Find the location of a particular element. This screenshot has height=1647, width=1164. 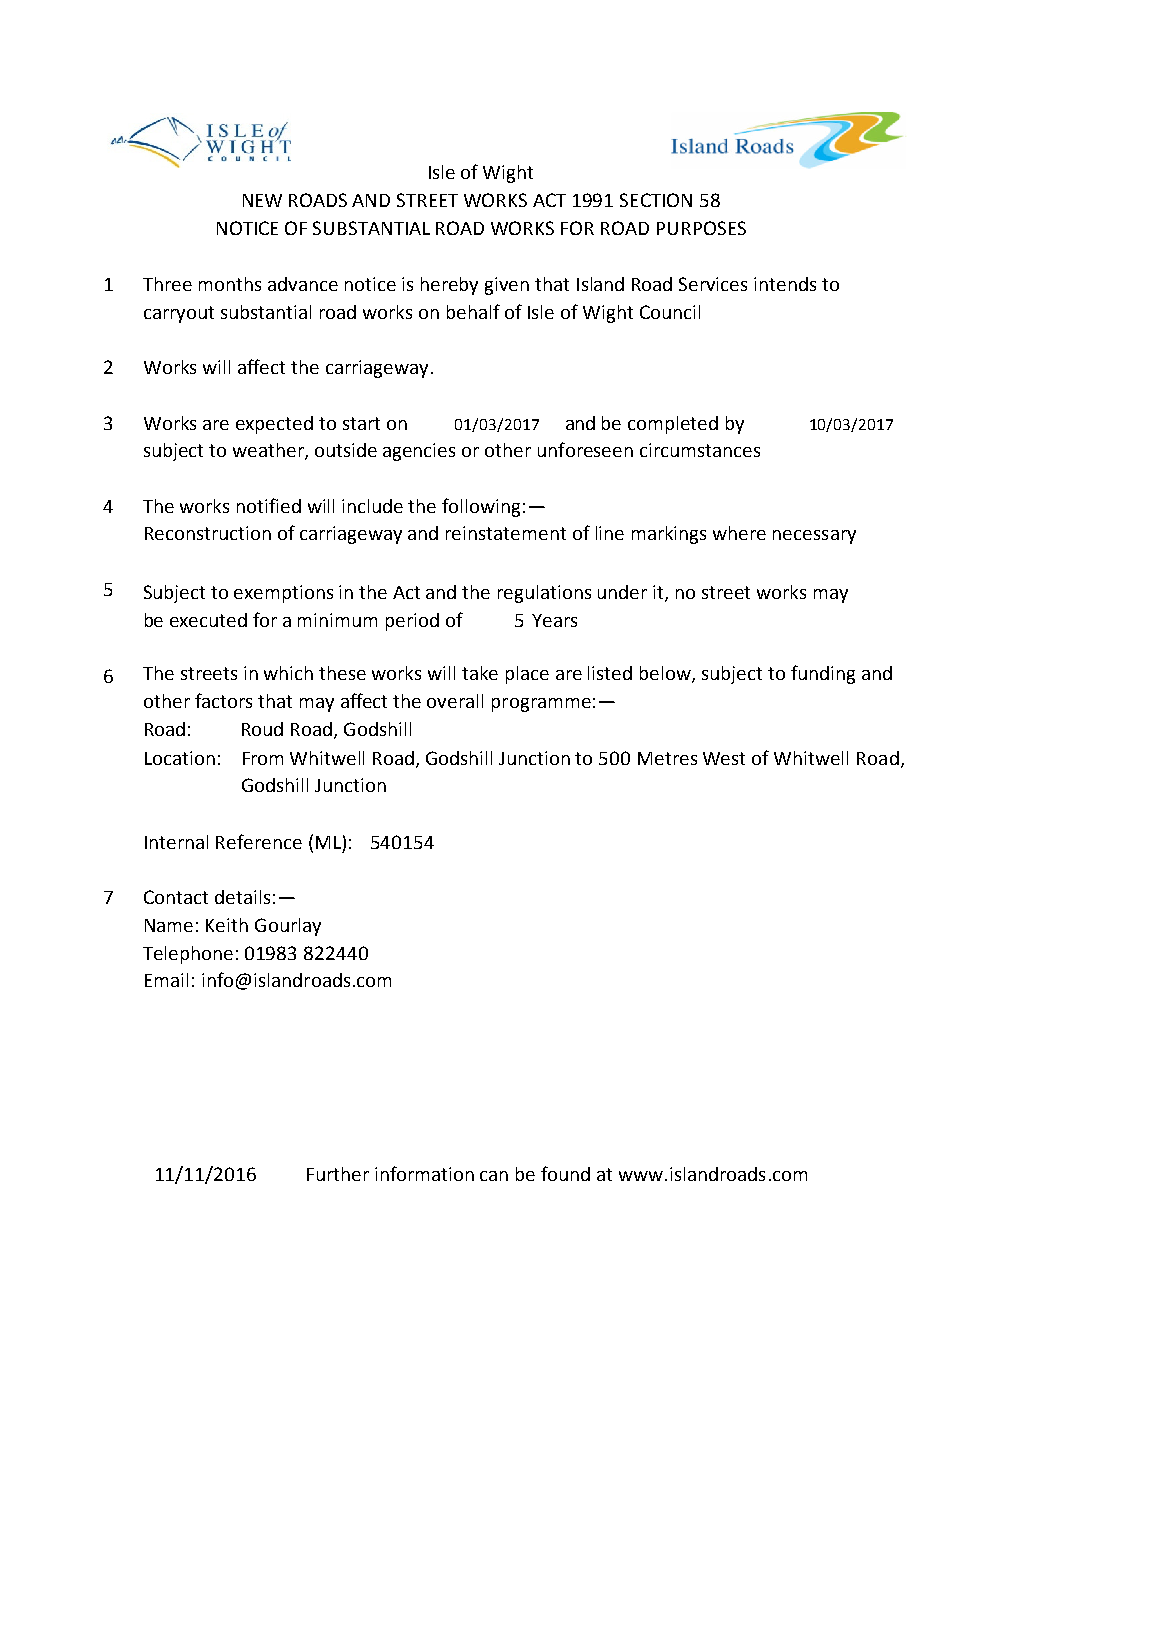

given is located at coordinates (507, 286).
